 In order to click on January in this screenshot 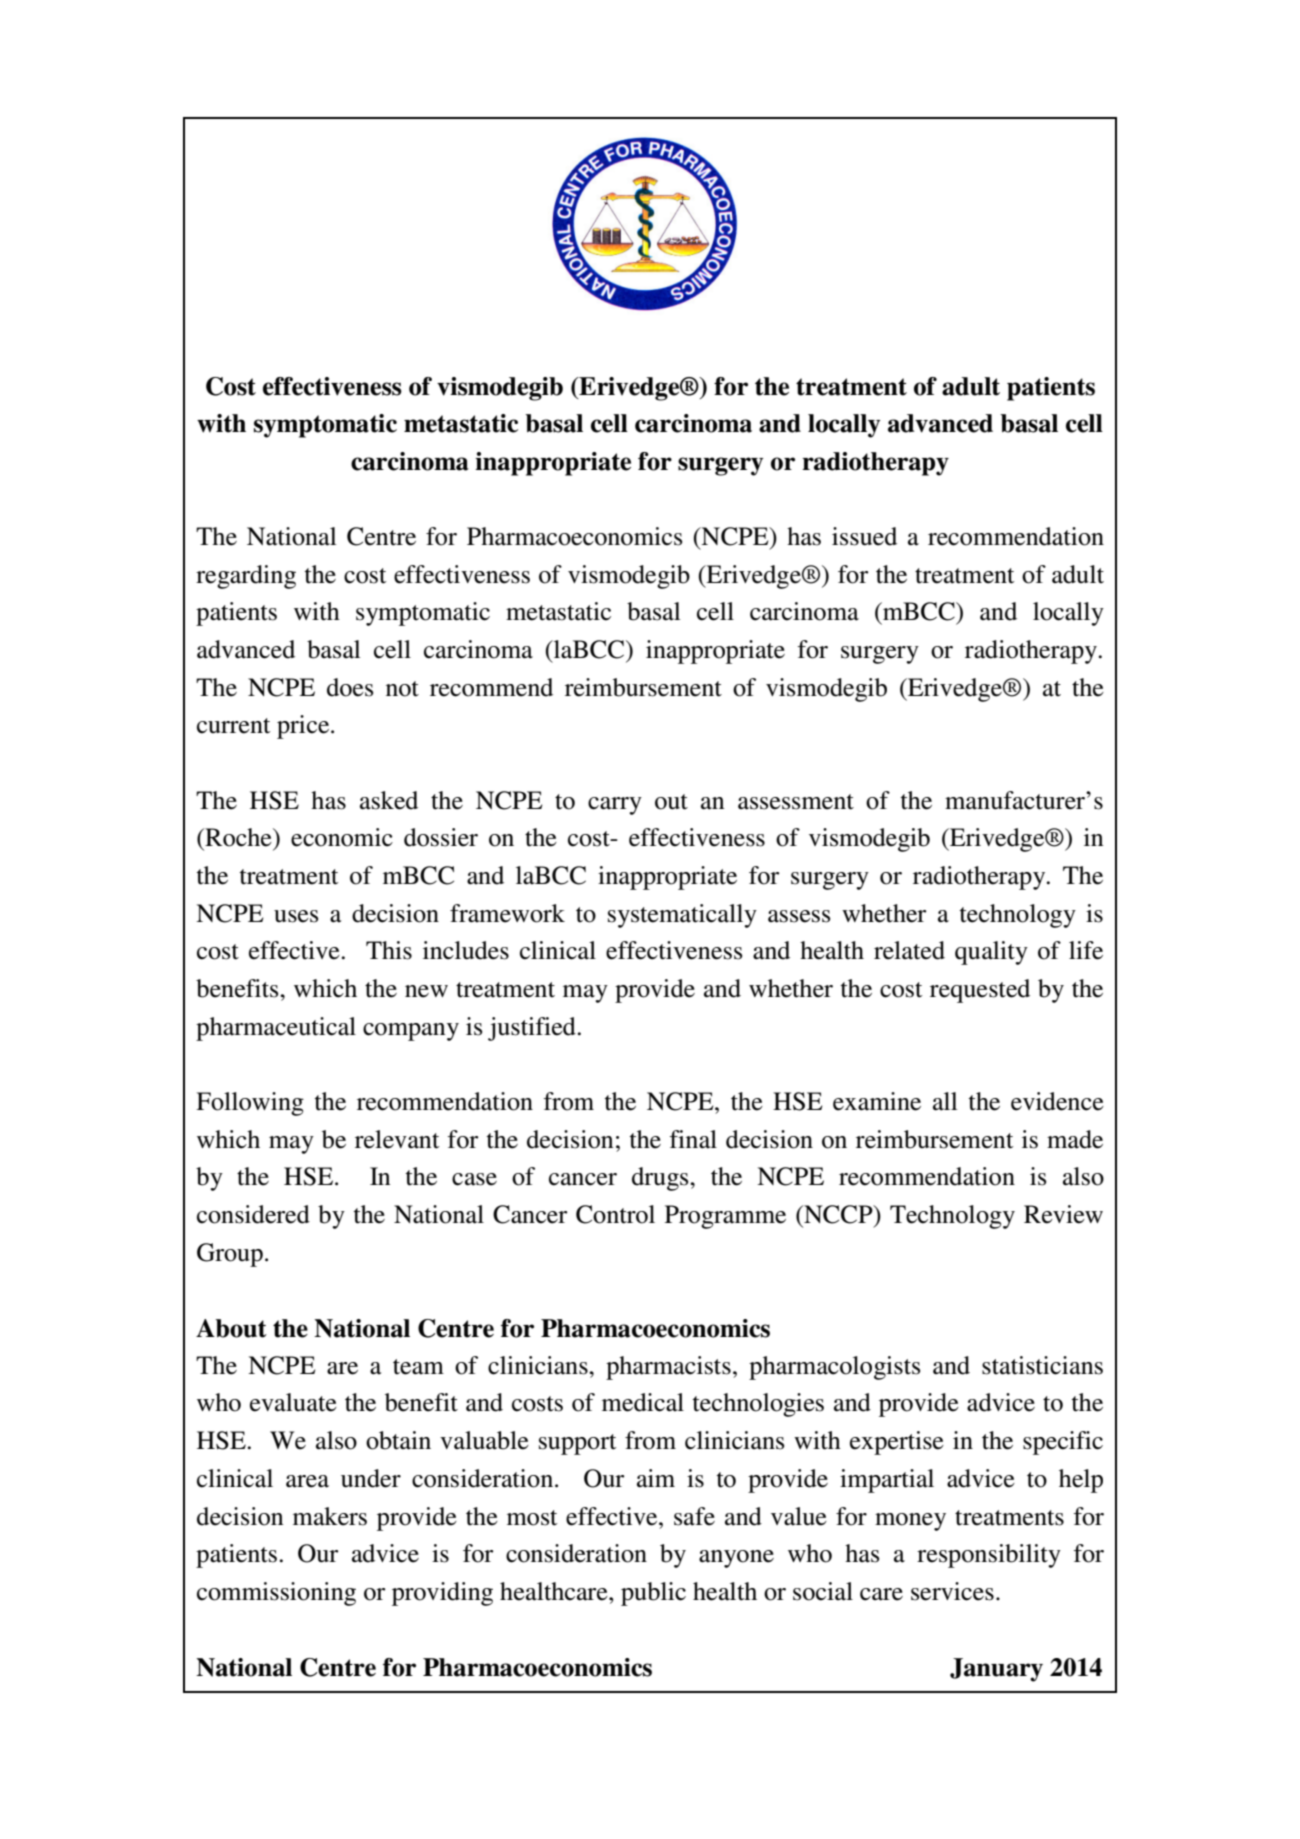, I will do `click(996, 1670)`.
